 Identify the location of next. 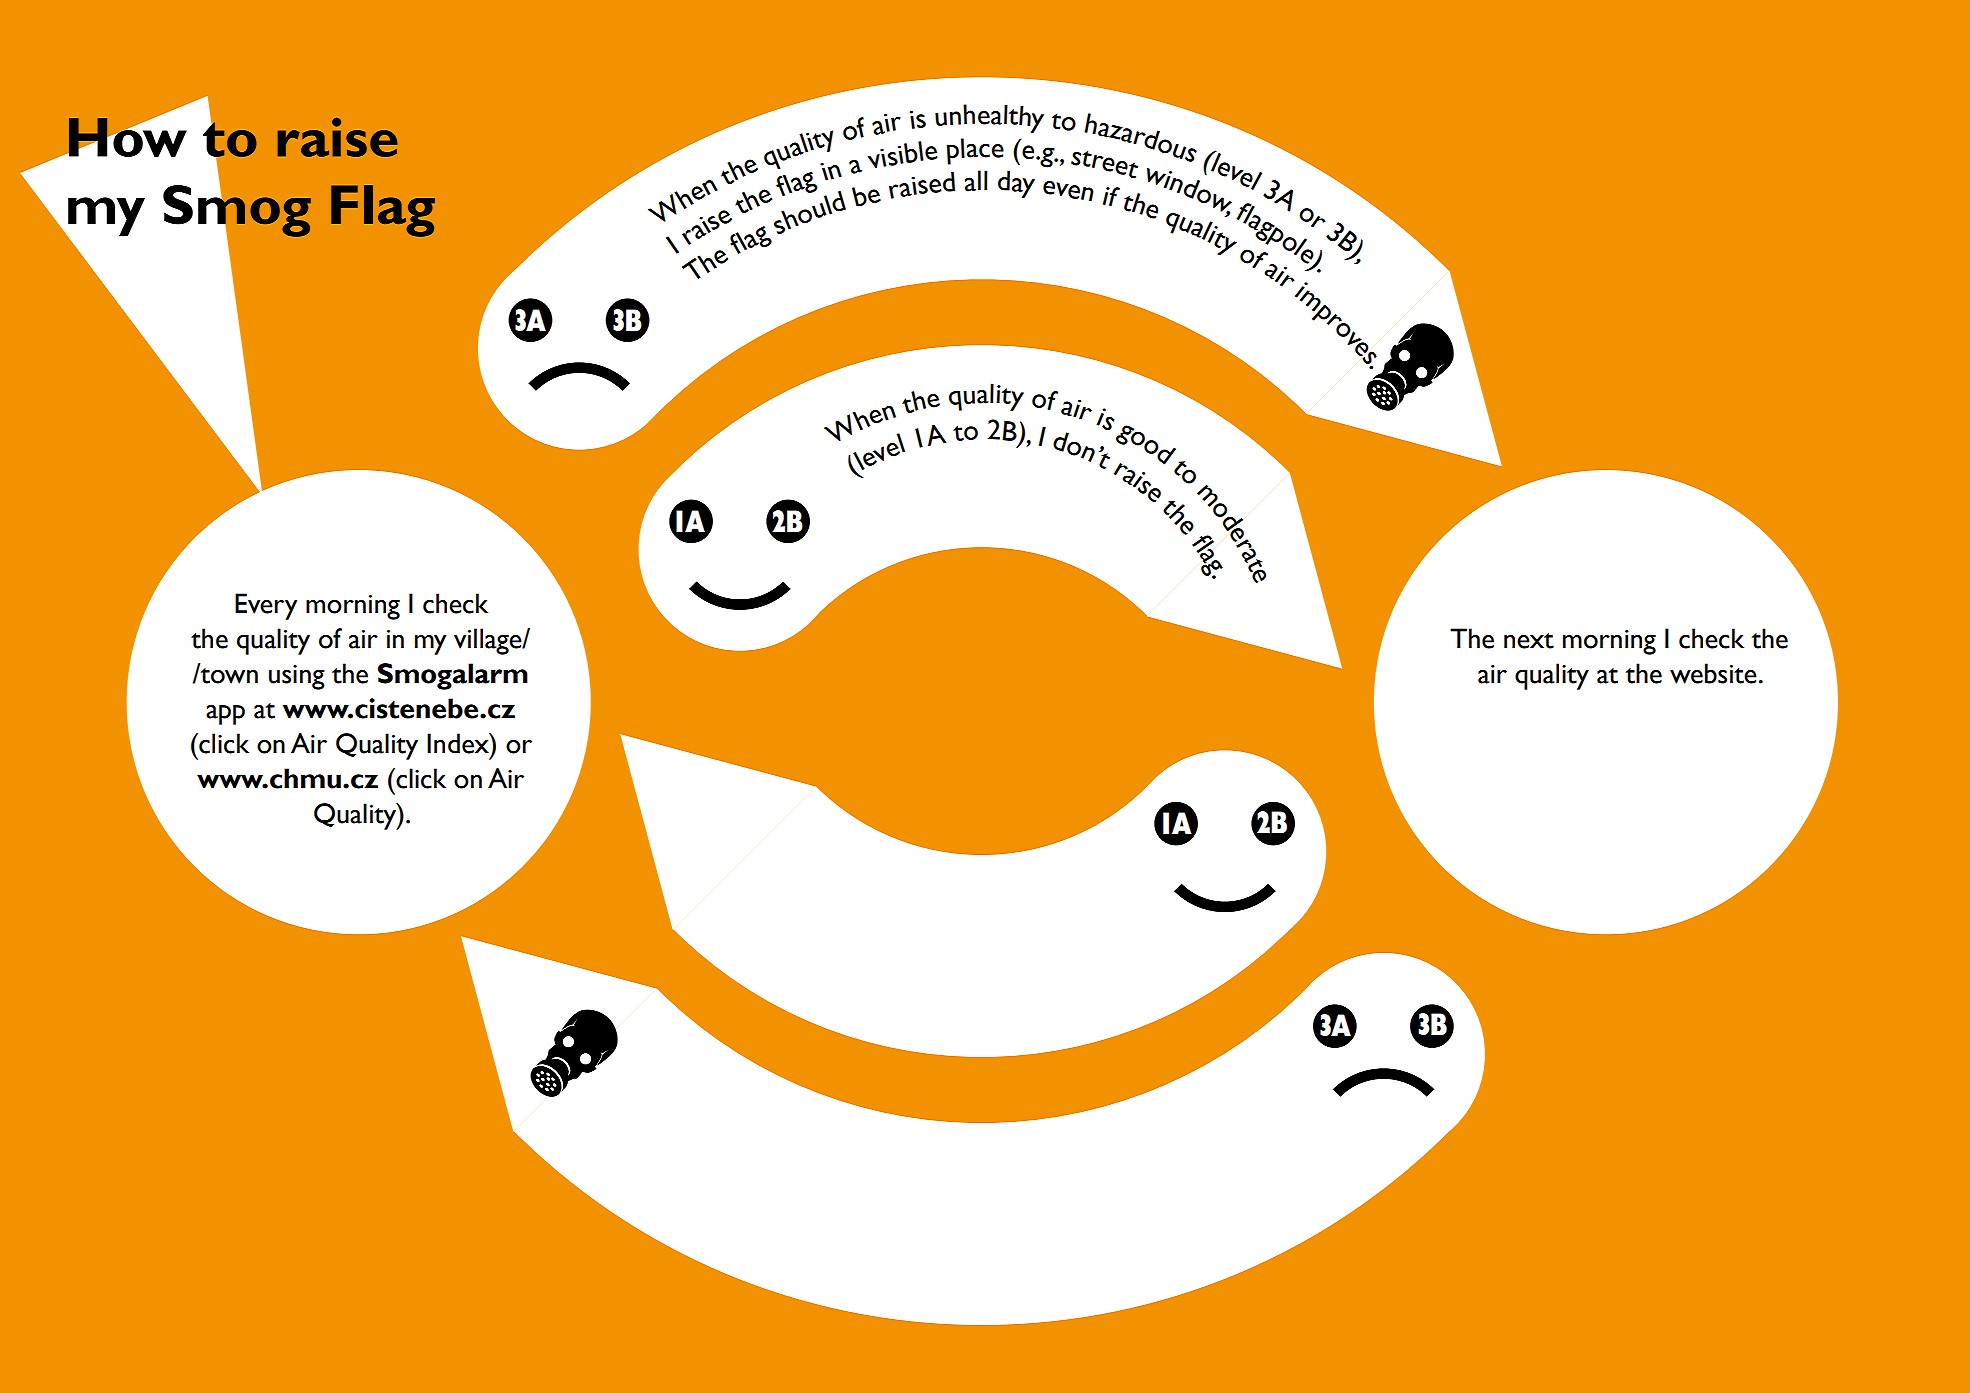
(1529, 641).
